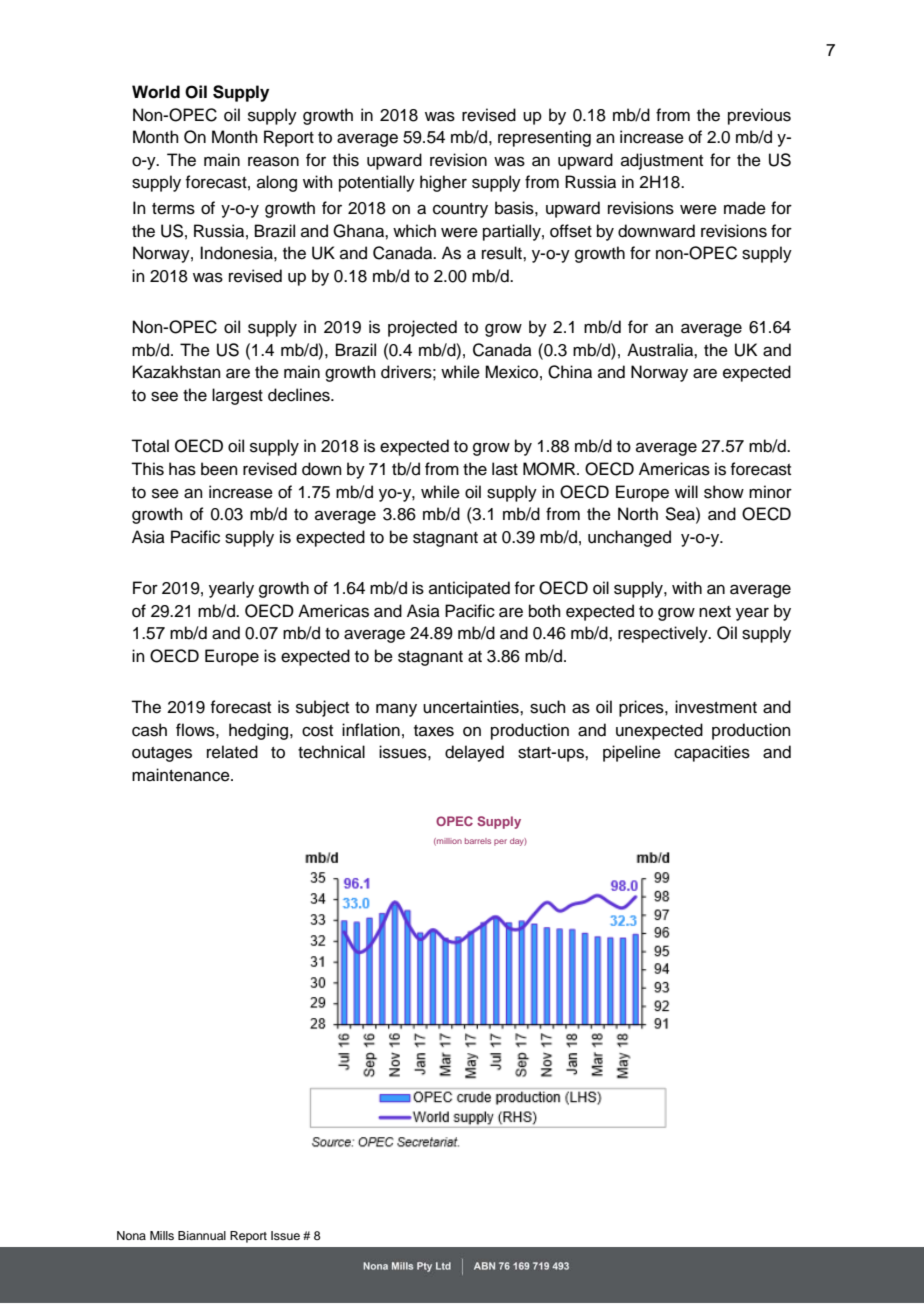 The width and height of the page is (924, 1307). Describe the element at coordinates (662, 161) in the page. I see `adjustment` at that location.
